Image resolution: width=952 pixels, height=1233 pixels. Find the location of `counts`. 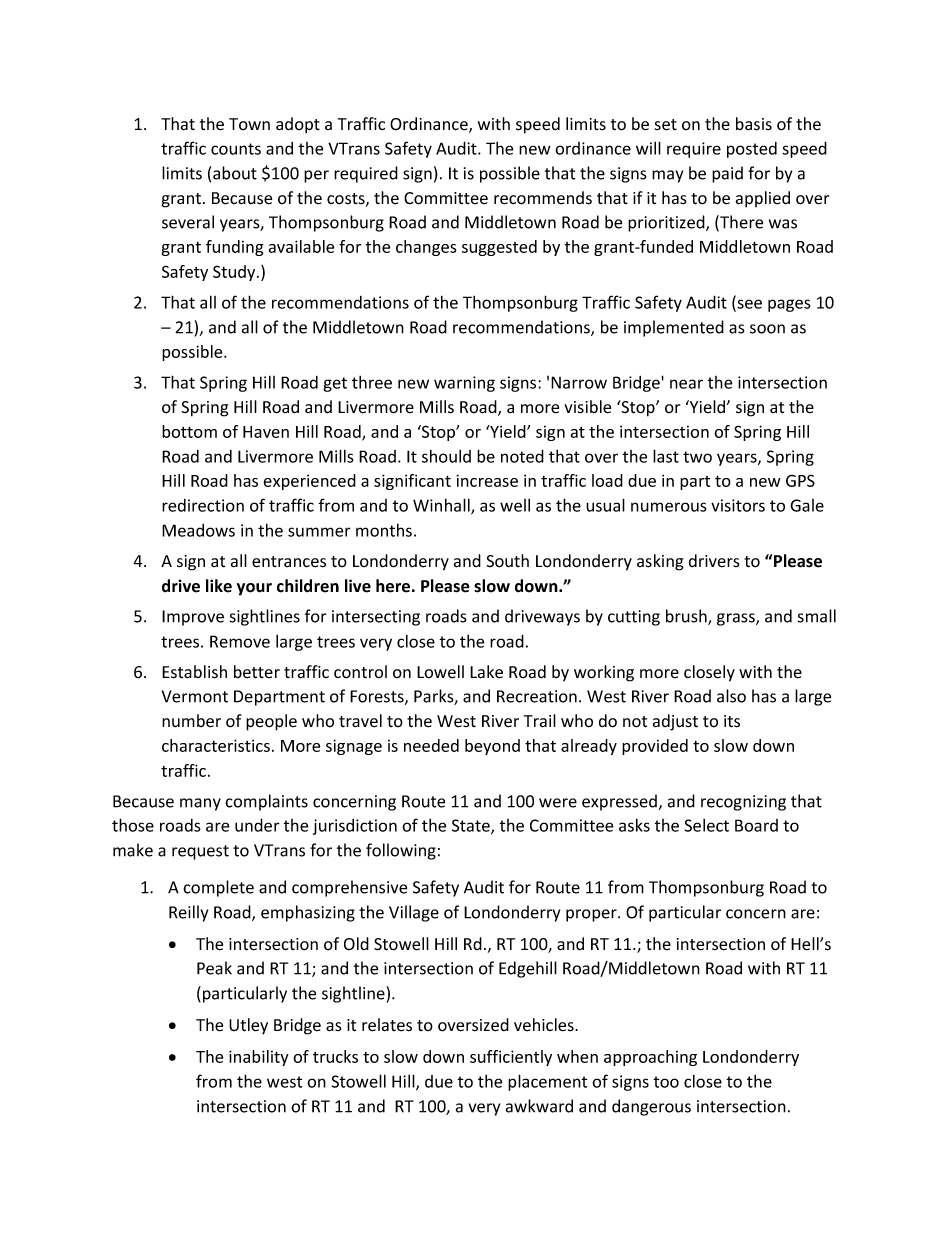

counts is located at coordinates (236, 149).
